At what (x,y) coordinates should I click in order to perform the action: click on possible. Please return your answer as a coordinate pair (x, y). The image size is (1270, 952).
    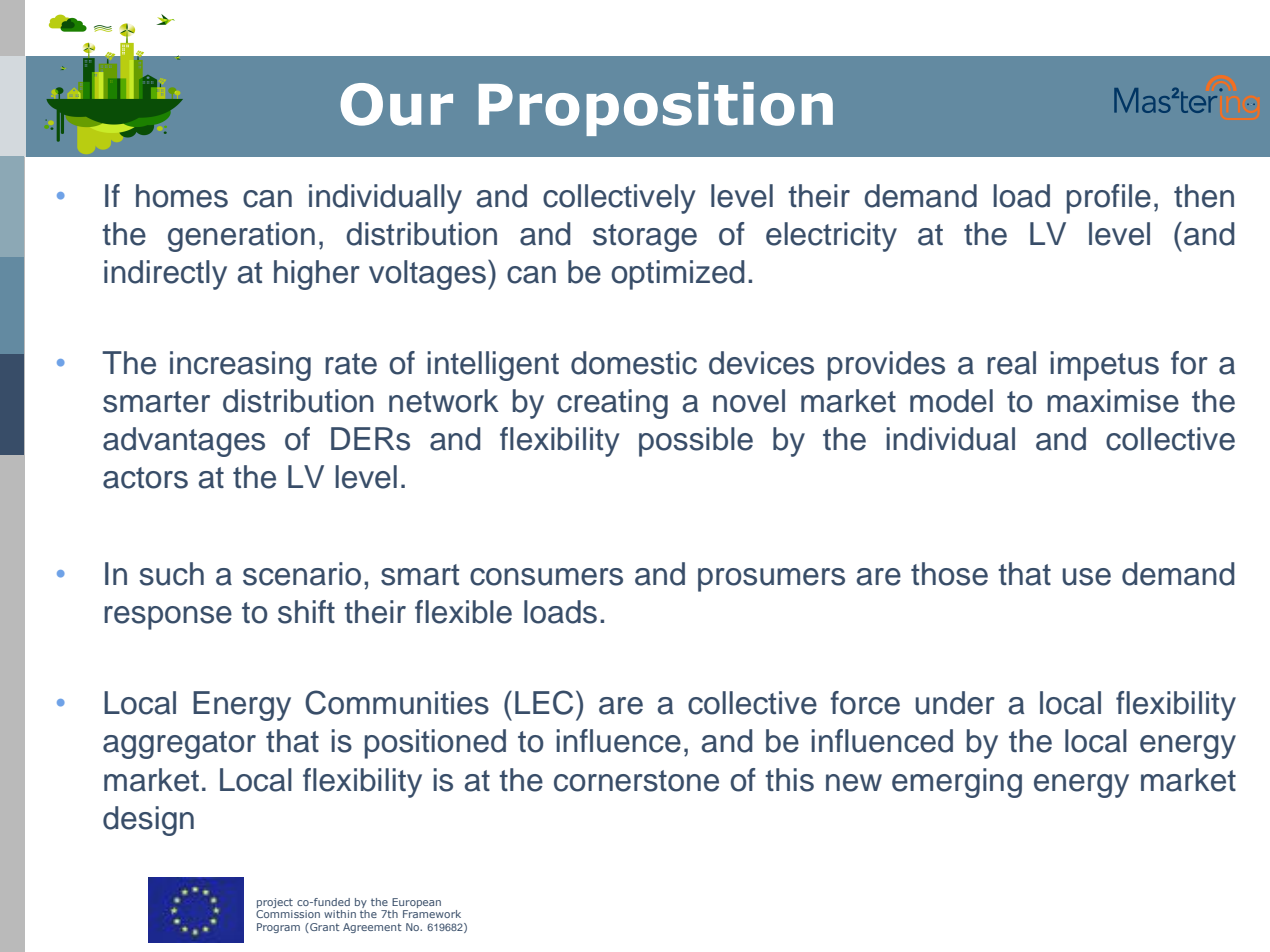
    Looking at the image, I should click on (696, 442).
